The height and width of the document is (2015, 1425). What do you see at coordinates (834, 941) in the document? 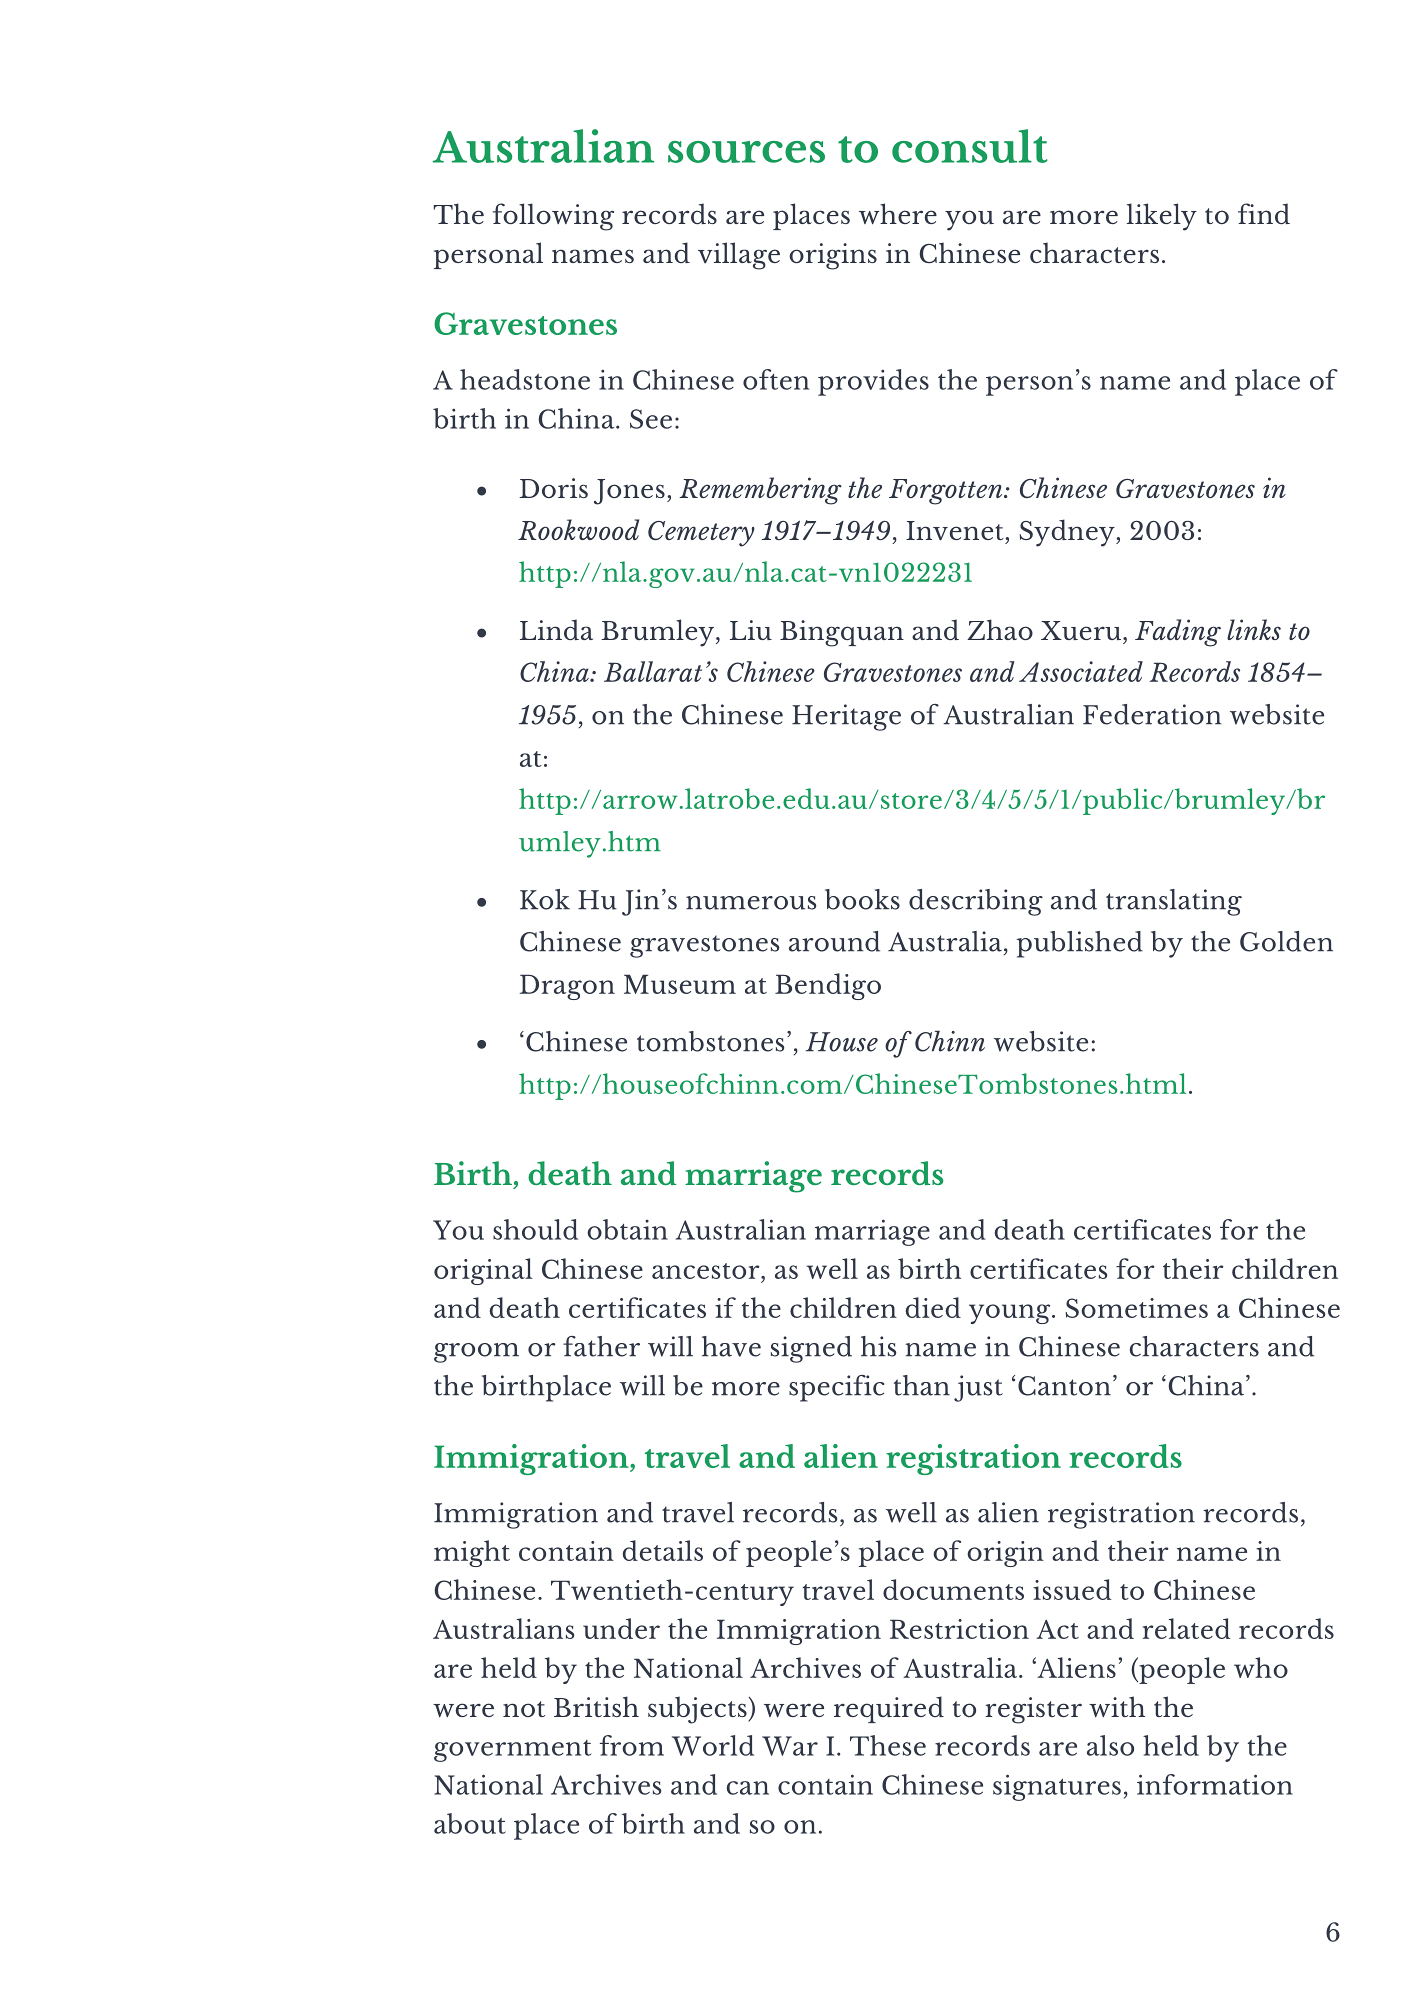
I see `around` at bounding box center [834, 941].
